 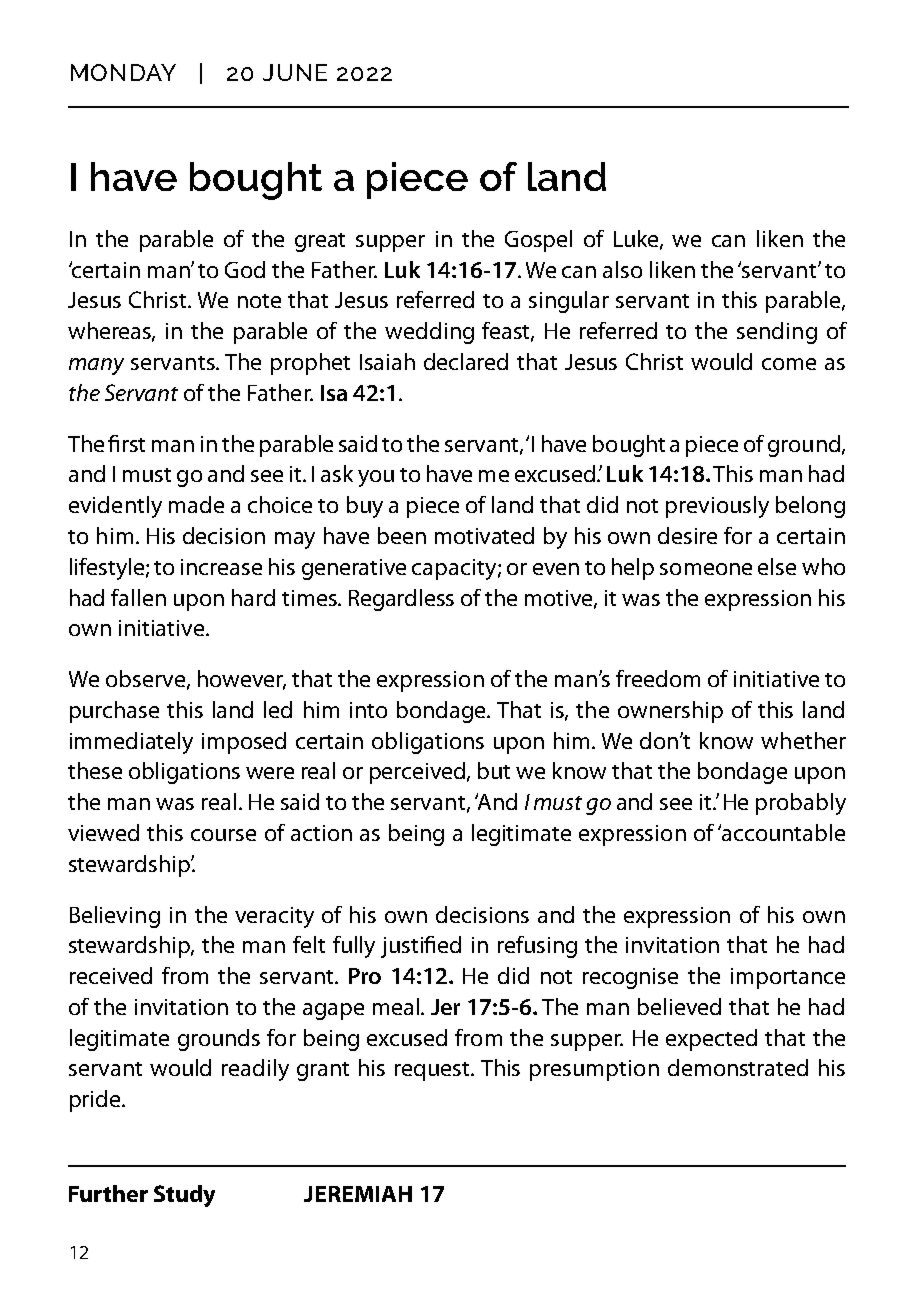 What do you see at coordinates (138, 597) in the screenshot?
I see `fallen` at bounding box center [138, 597].
